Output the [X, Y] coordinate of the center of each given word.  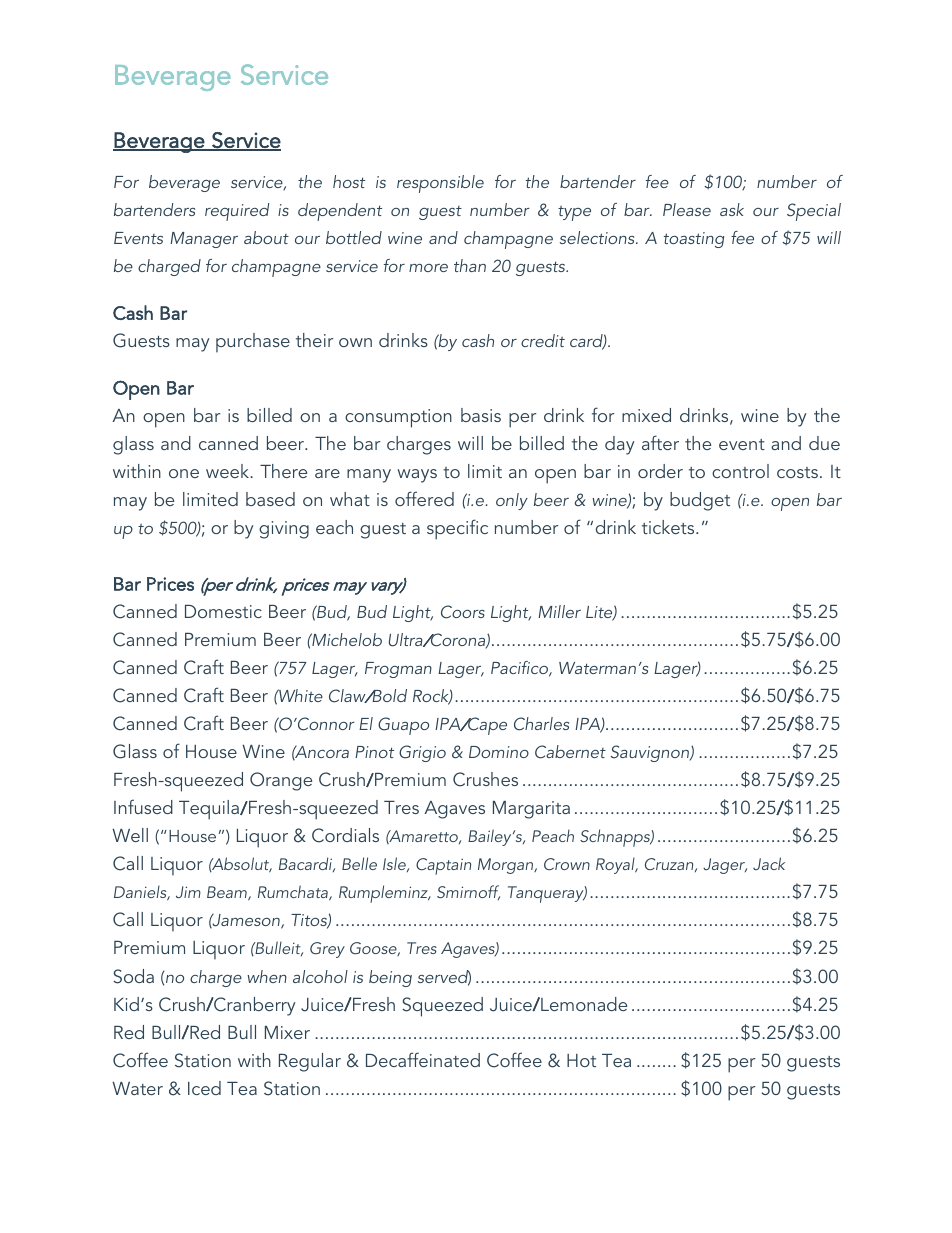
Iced [204, 1088]
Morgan [507, 866]
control [740, 471]
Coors [463, 612]
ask [732, 209]
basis [481, 415]
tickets [669, 527]
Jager [725, 866]
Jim [188, 892]
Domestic [223, 611]
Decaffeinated [423, 1059]
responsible [440, 184]
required [237, 212]
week [229, 471]
